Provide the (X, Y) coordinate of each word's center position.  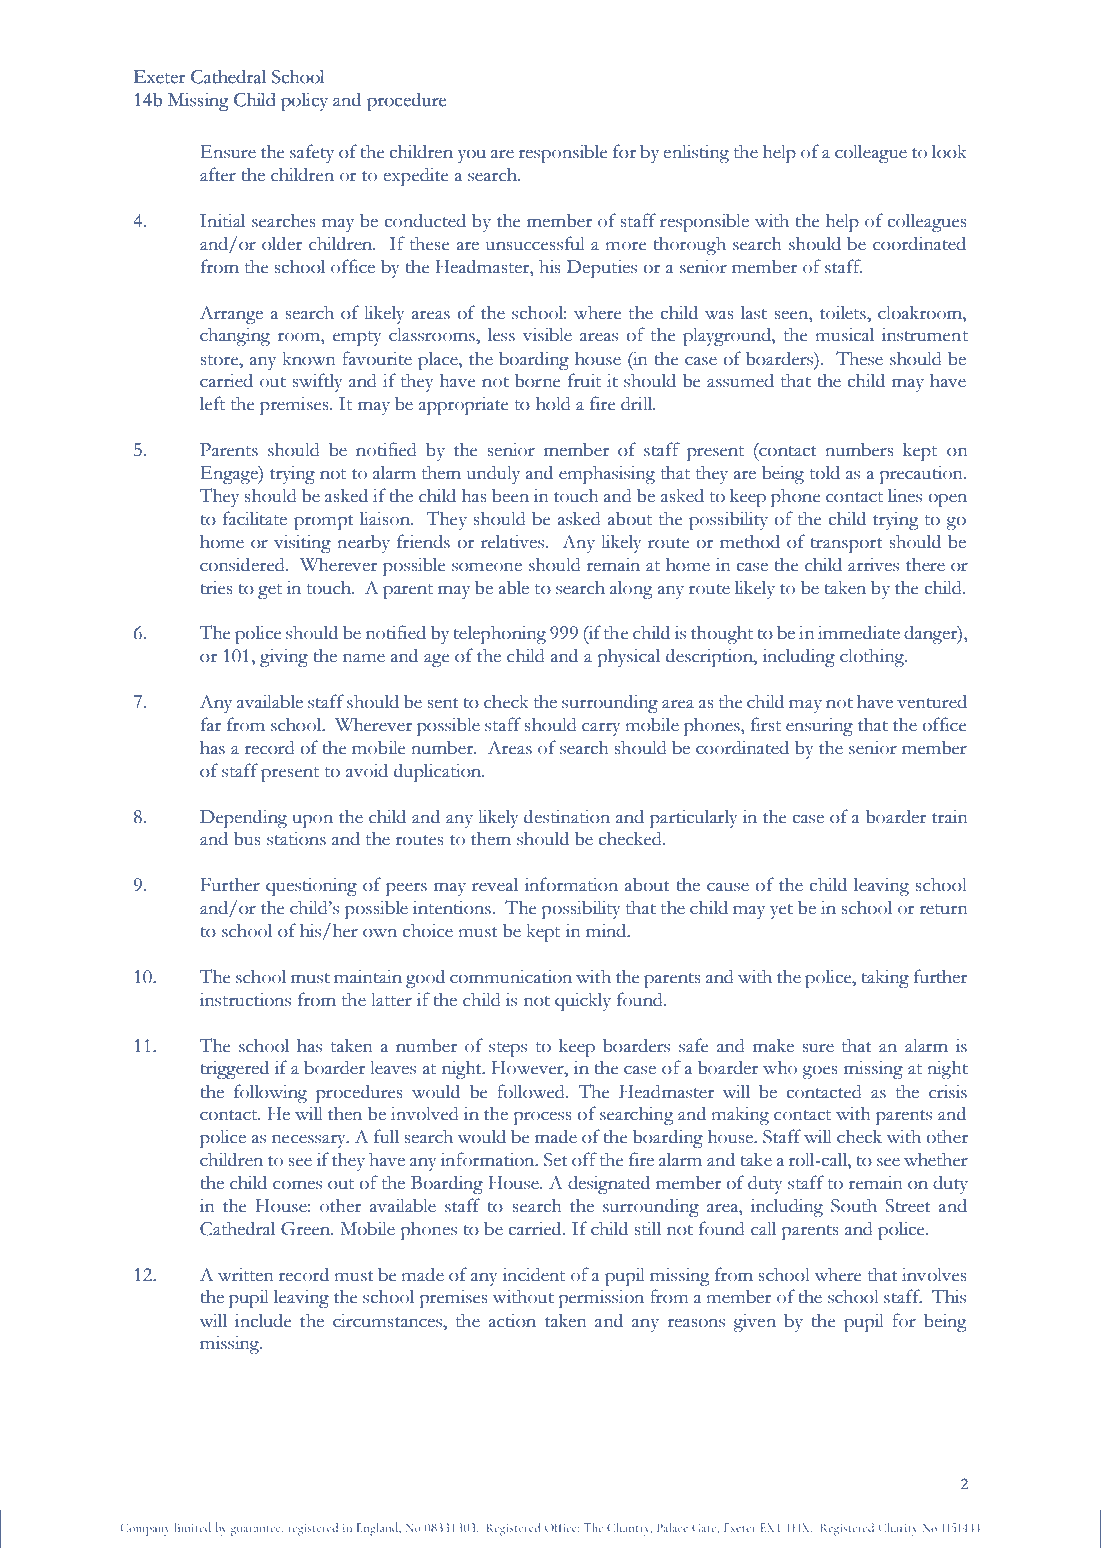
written (246, 1274)
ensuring (819, 727)
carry (601, 729)
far (211, 724)
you (472, 156)
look (949, 151)
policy (304, 101)
